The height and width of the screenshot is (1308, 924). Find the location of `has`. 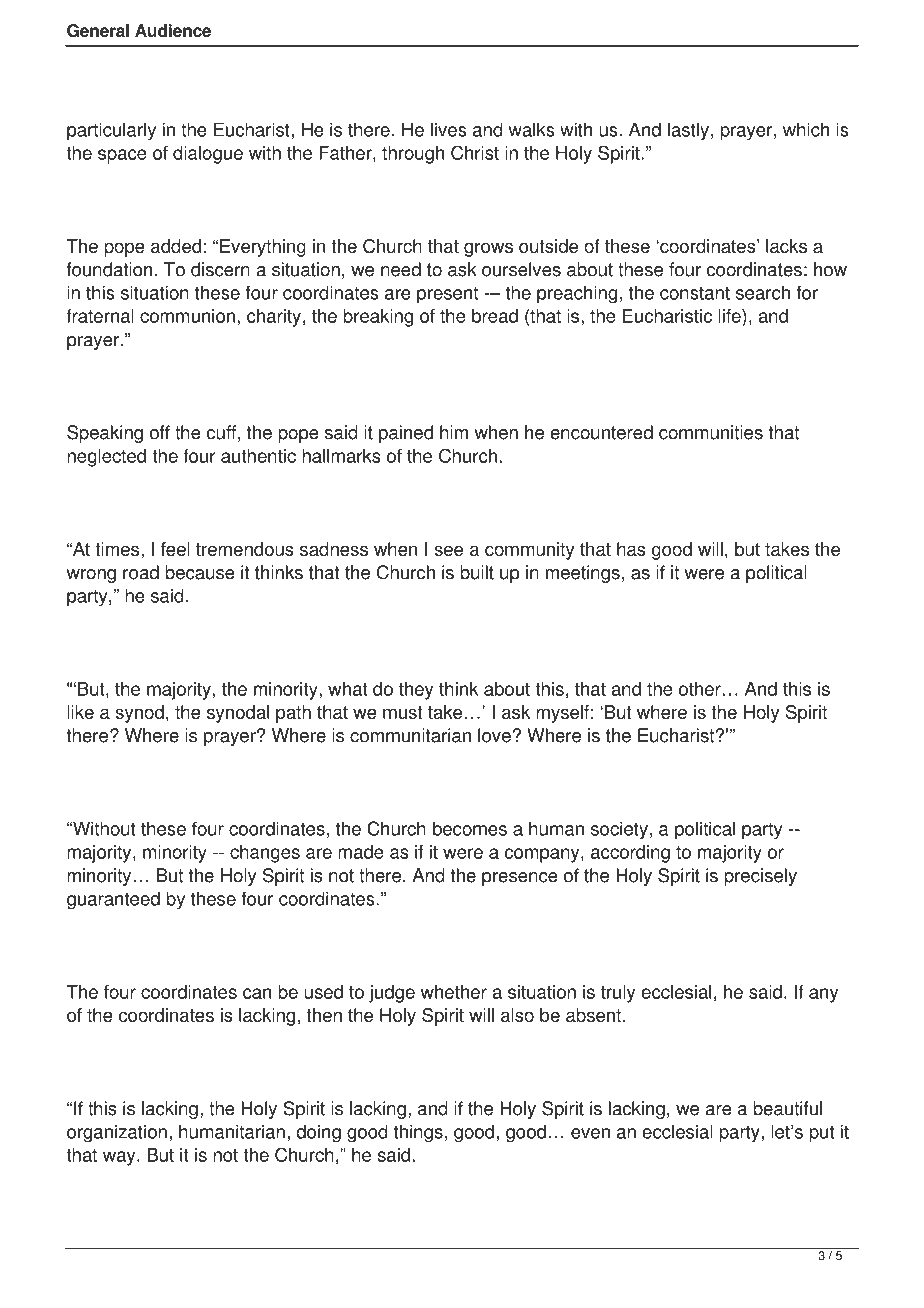

has is located at coordinates (631, 549).
